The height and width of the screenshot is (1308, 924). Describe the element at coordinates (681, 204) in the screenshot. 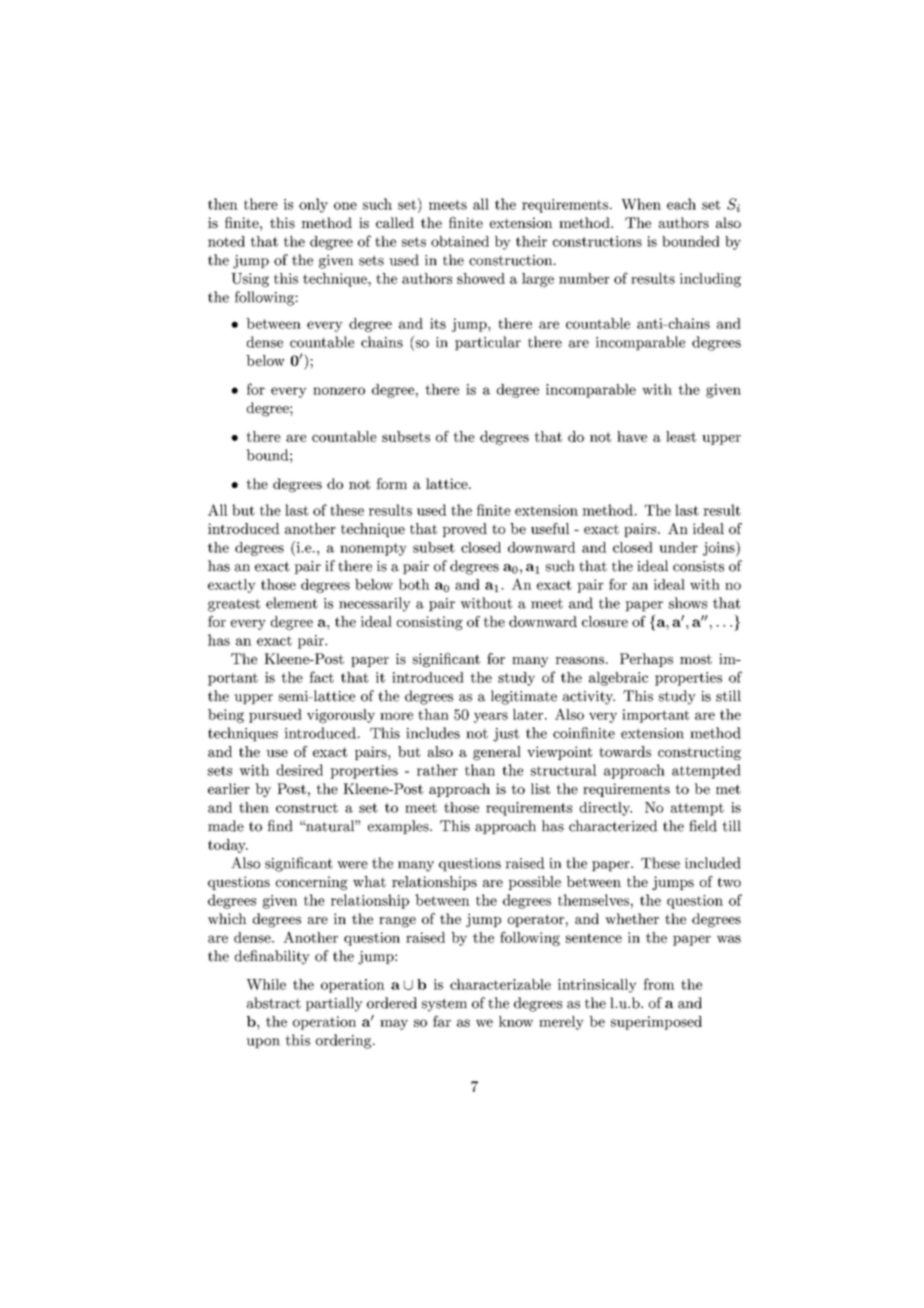

I see `each` at that location.
